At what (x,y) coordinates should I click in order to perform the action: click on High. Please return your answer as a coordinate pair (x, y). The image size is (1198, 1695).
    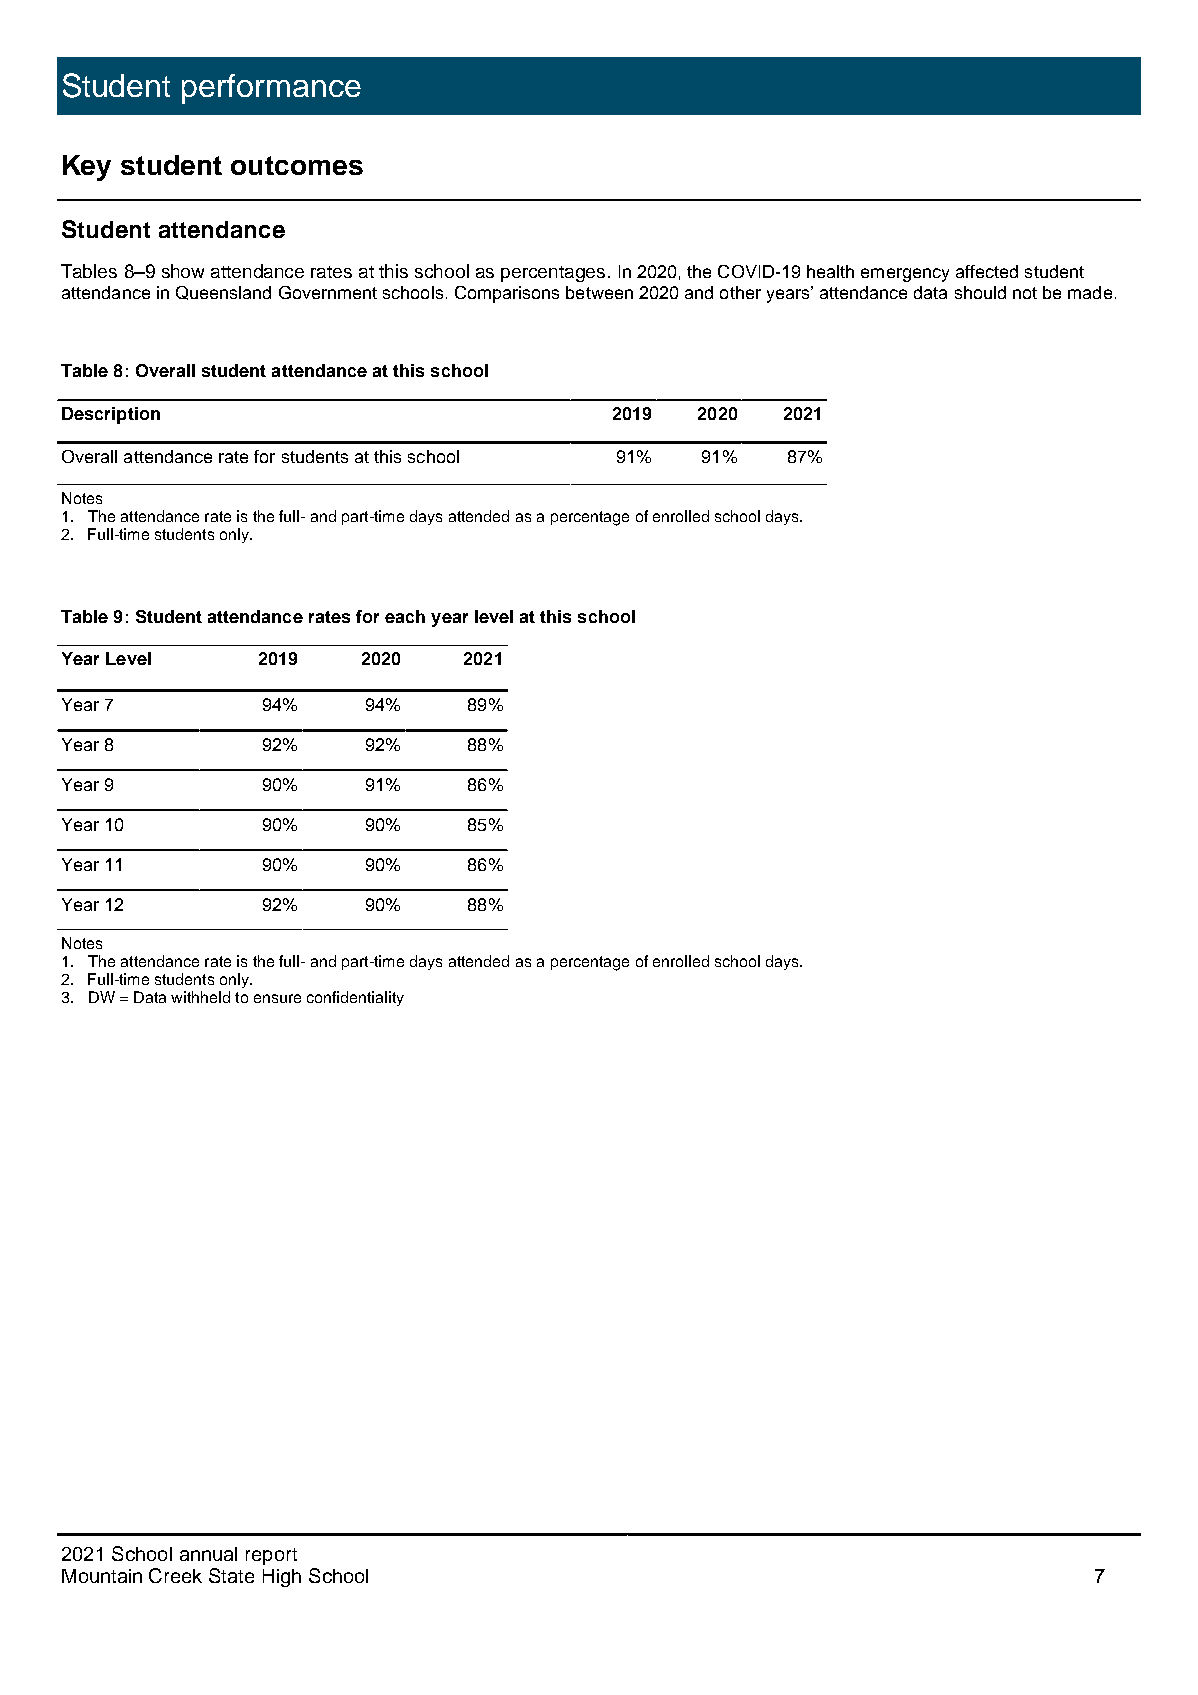
    Looking at the image, I should click on (282, 1578).
